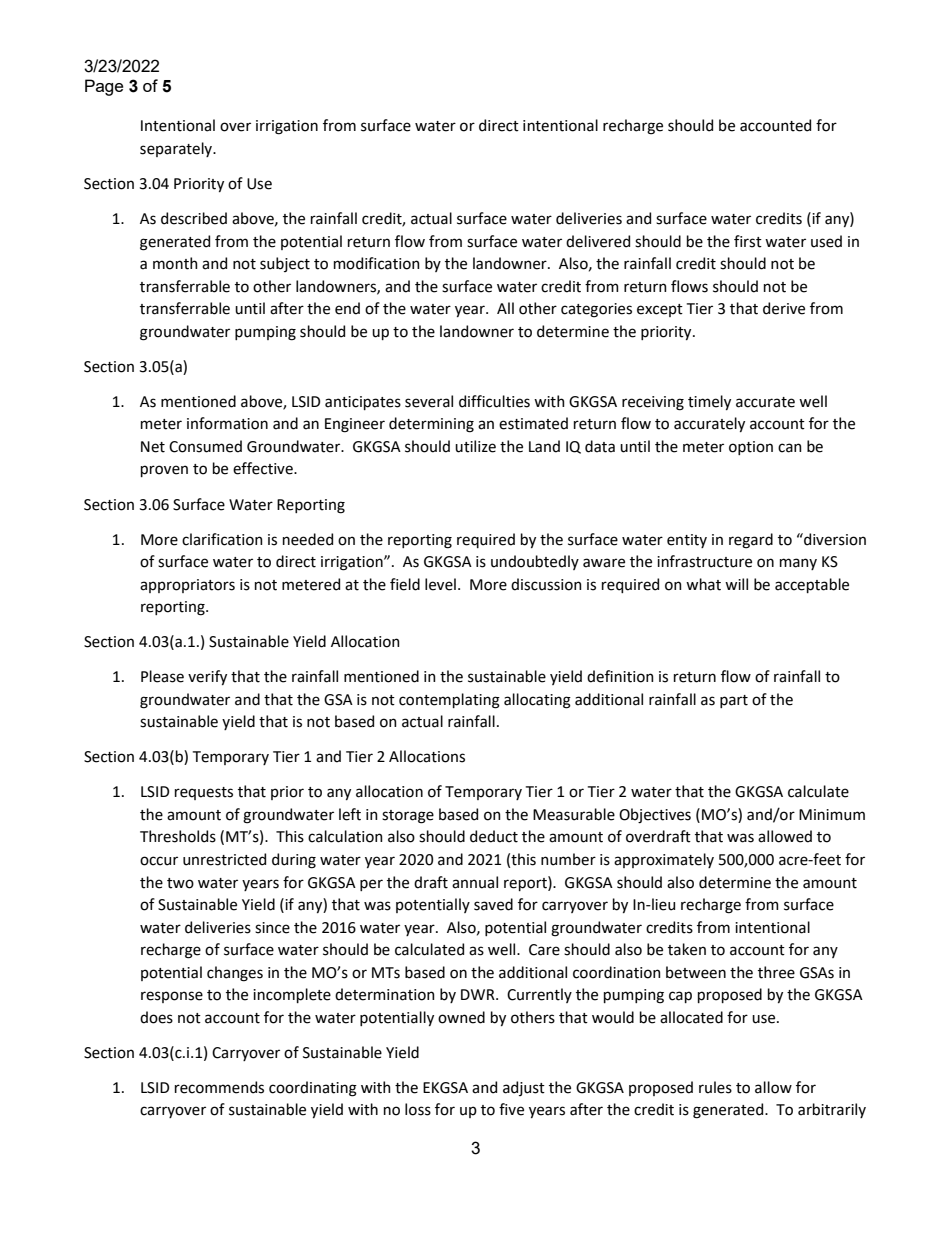 Image resolution: width=952 pixels, height=1233 pixels. Describe the element at coordinates (440, 584) in the image. I see `level` at that location.
